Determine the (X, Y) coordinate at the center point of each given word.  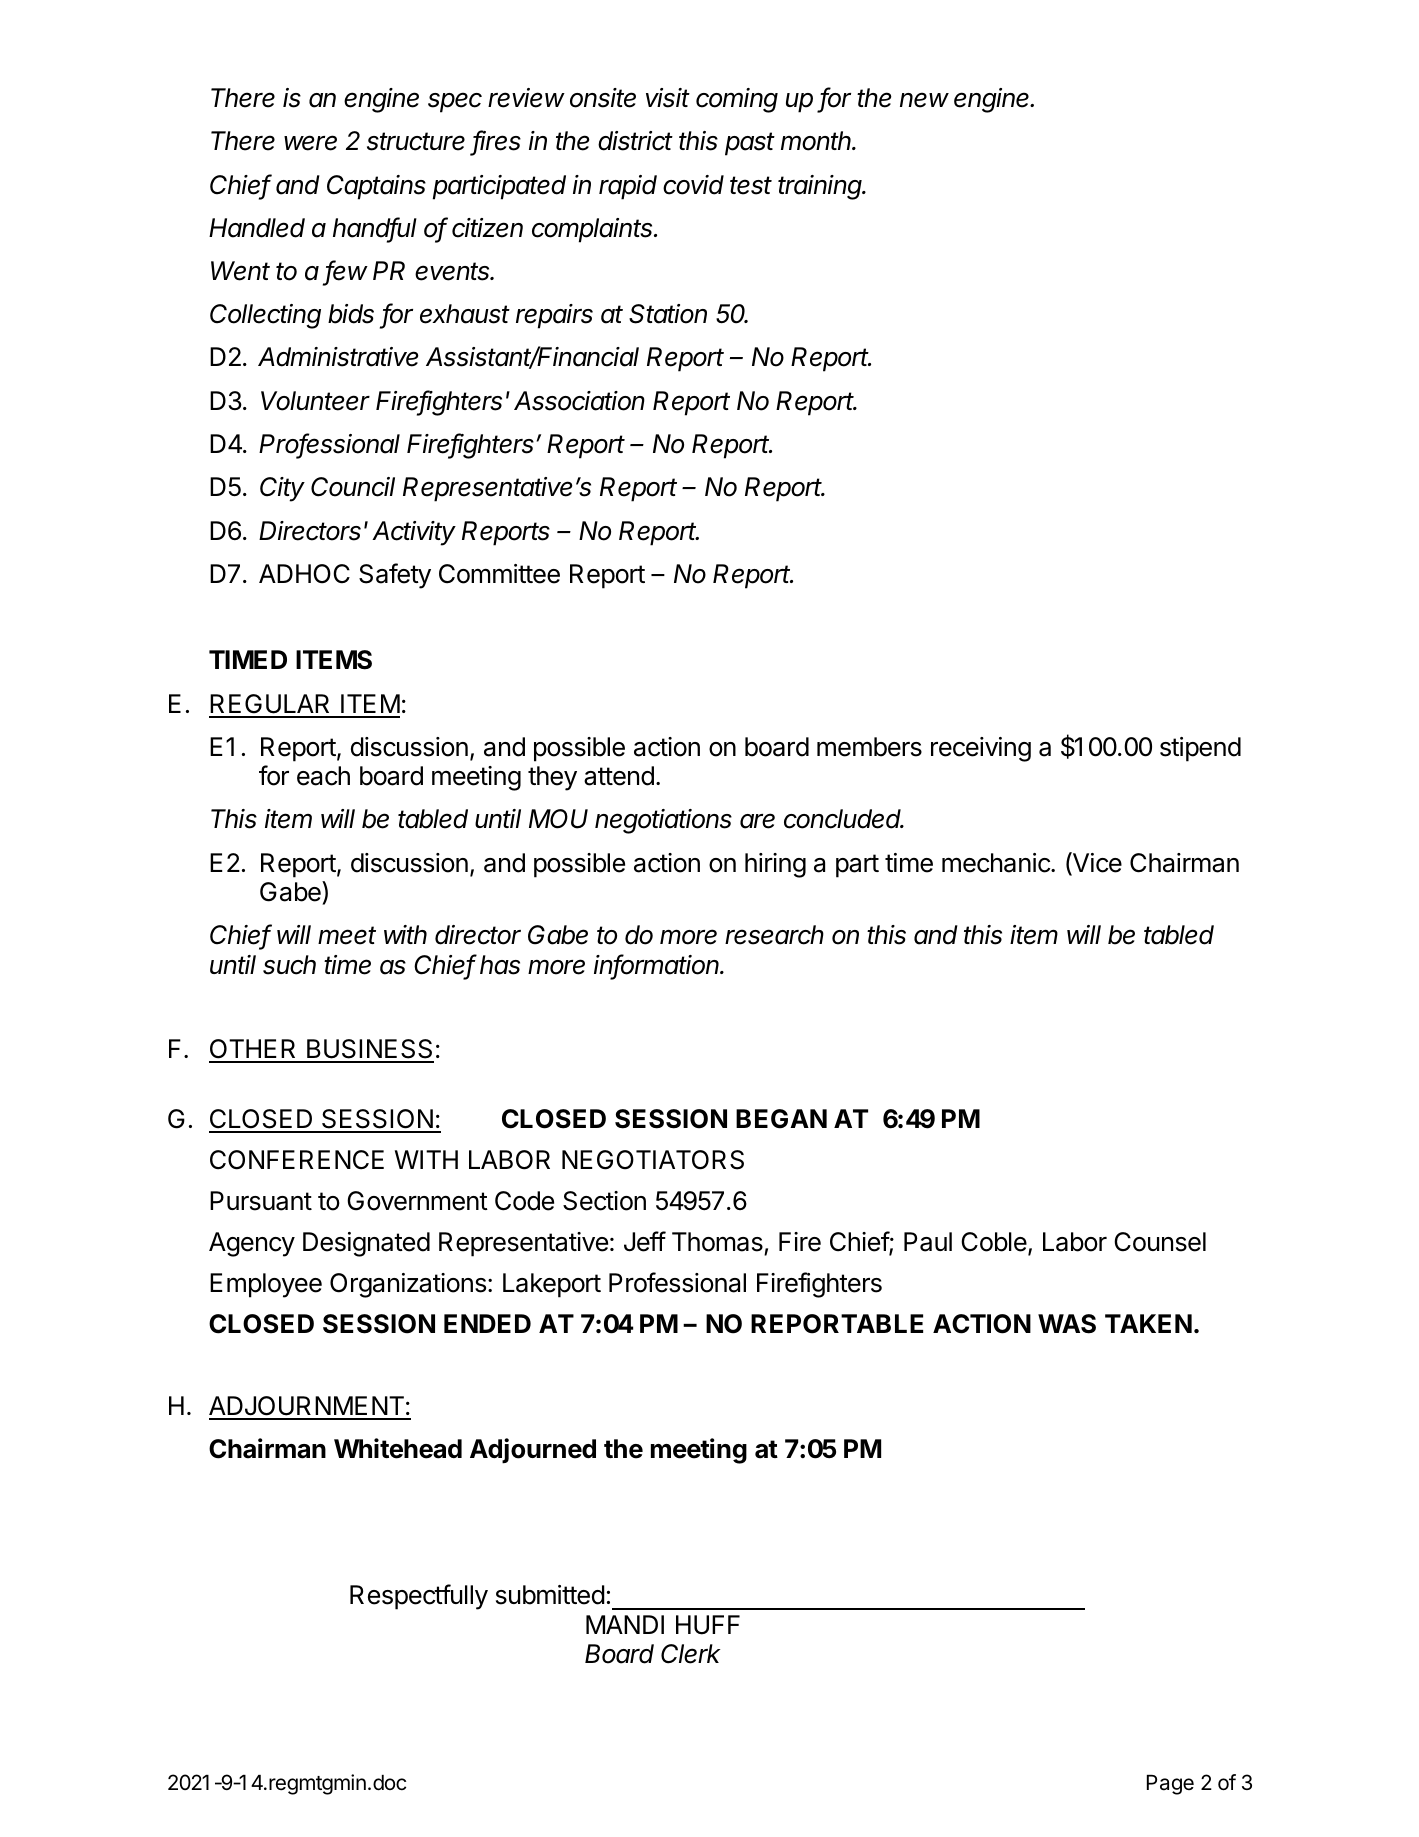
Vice (1096, 863)
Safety (395, 576)
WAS (1067, 1324)
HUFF (708, 1625)
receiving (981, 749)
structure (416, 141)
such (289, 965)
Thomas (717, 1242)
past (750, 144)
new (924, 100)
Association (579, 401)
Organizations (408, 1285)
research (774, 935)
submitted (550, 1595)
